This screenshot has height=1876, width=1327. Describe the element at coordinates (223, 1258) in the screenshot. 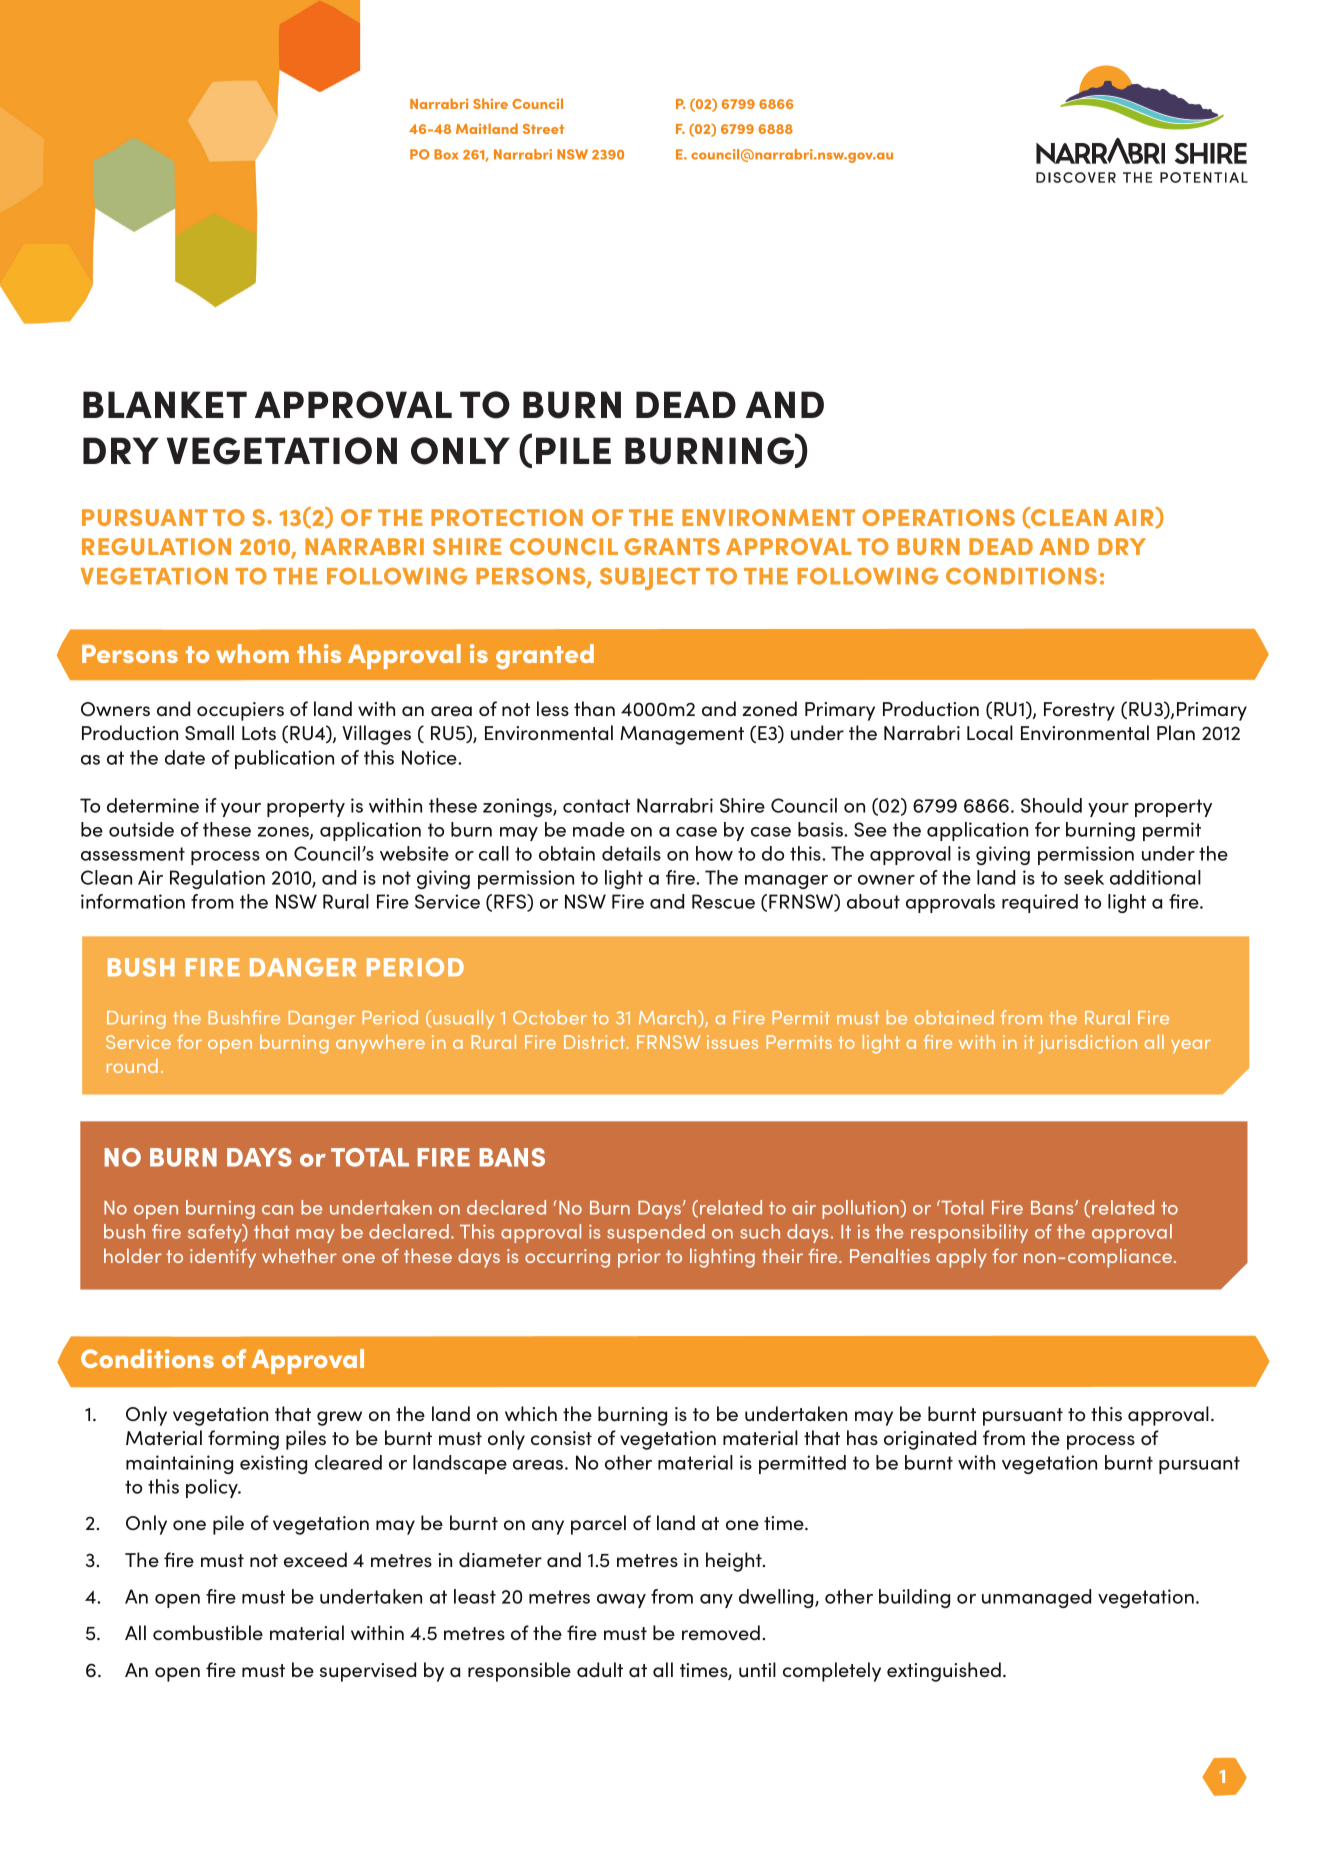

I see `identify` at that location.
